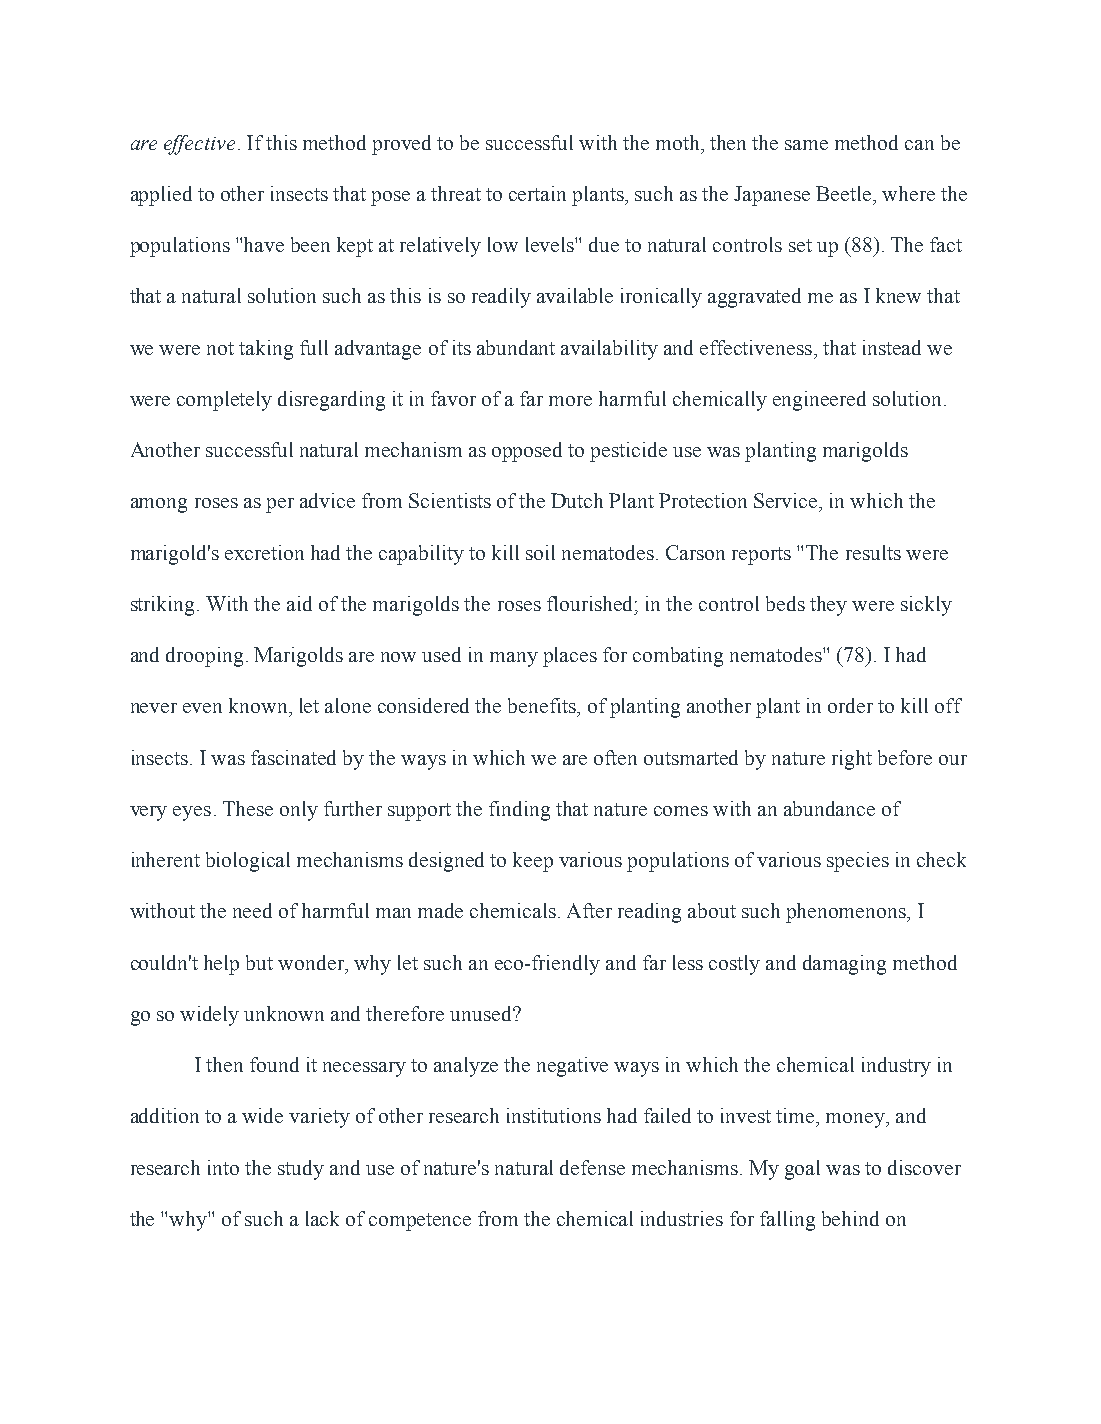 The width and height of the image is (1101, 1424). Describe the element at coordinates (847, 913) in the image. I see `phenomenons` at that location.
